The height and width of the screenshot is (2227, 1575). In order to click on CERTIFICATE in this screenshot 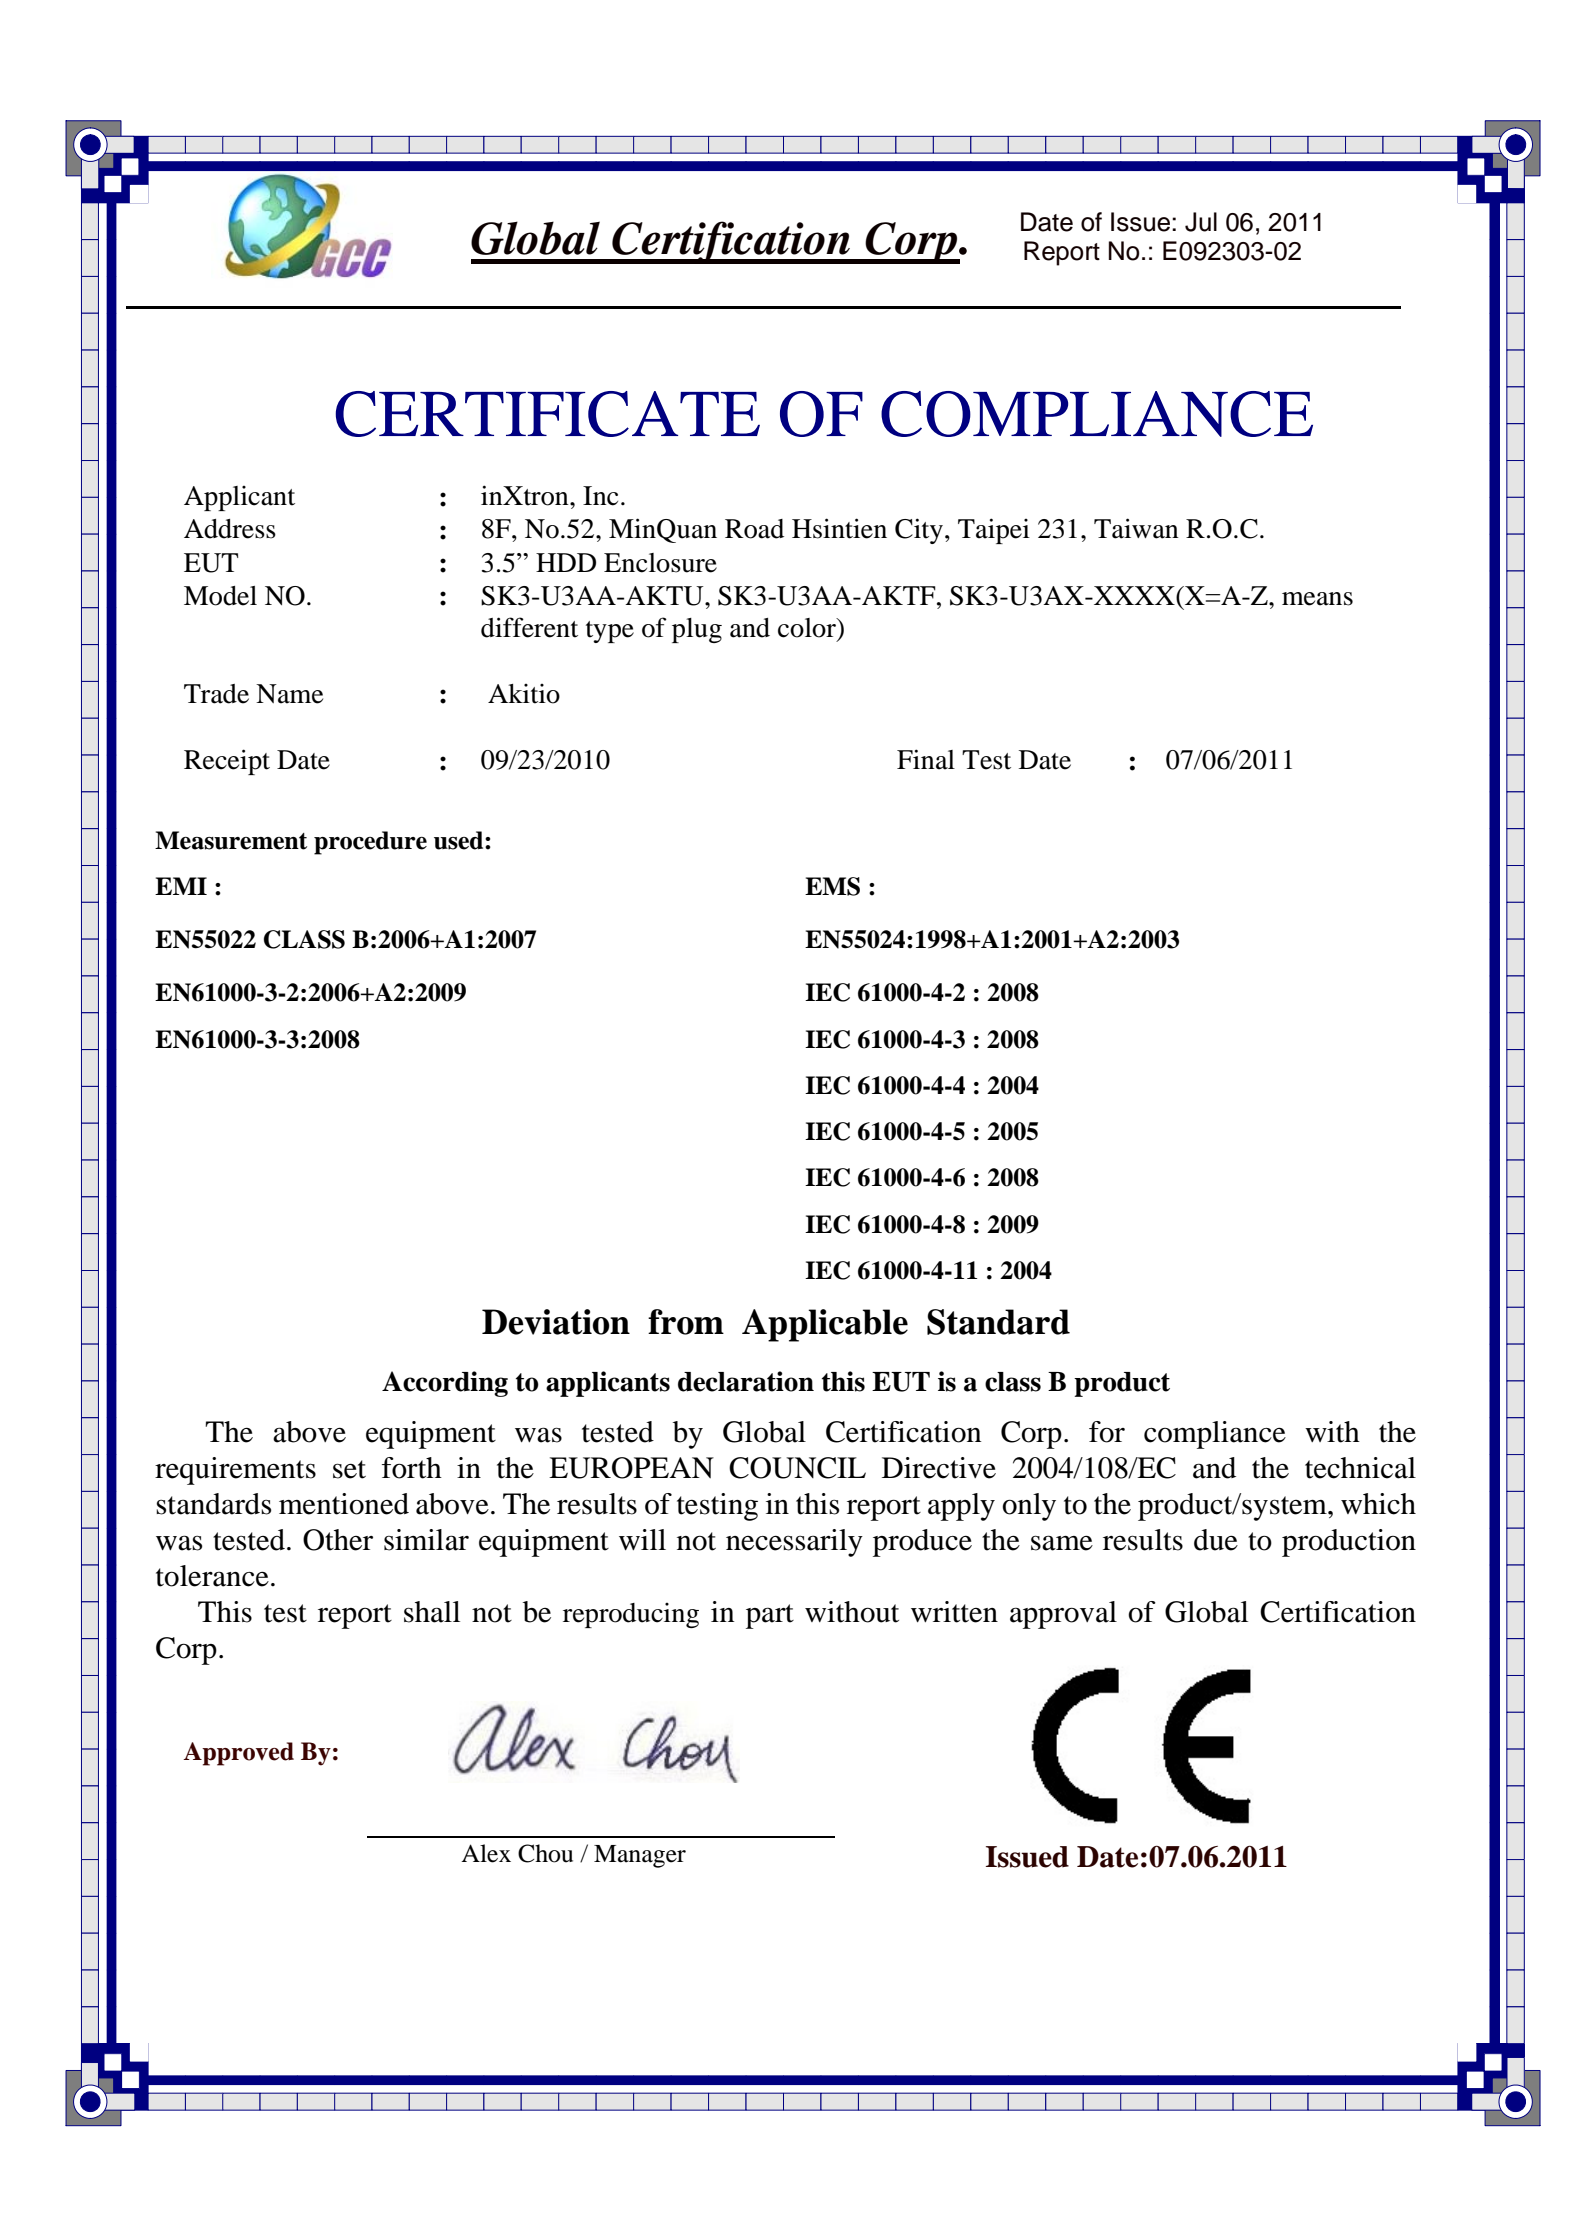, I will do `click(547, 414)`.
